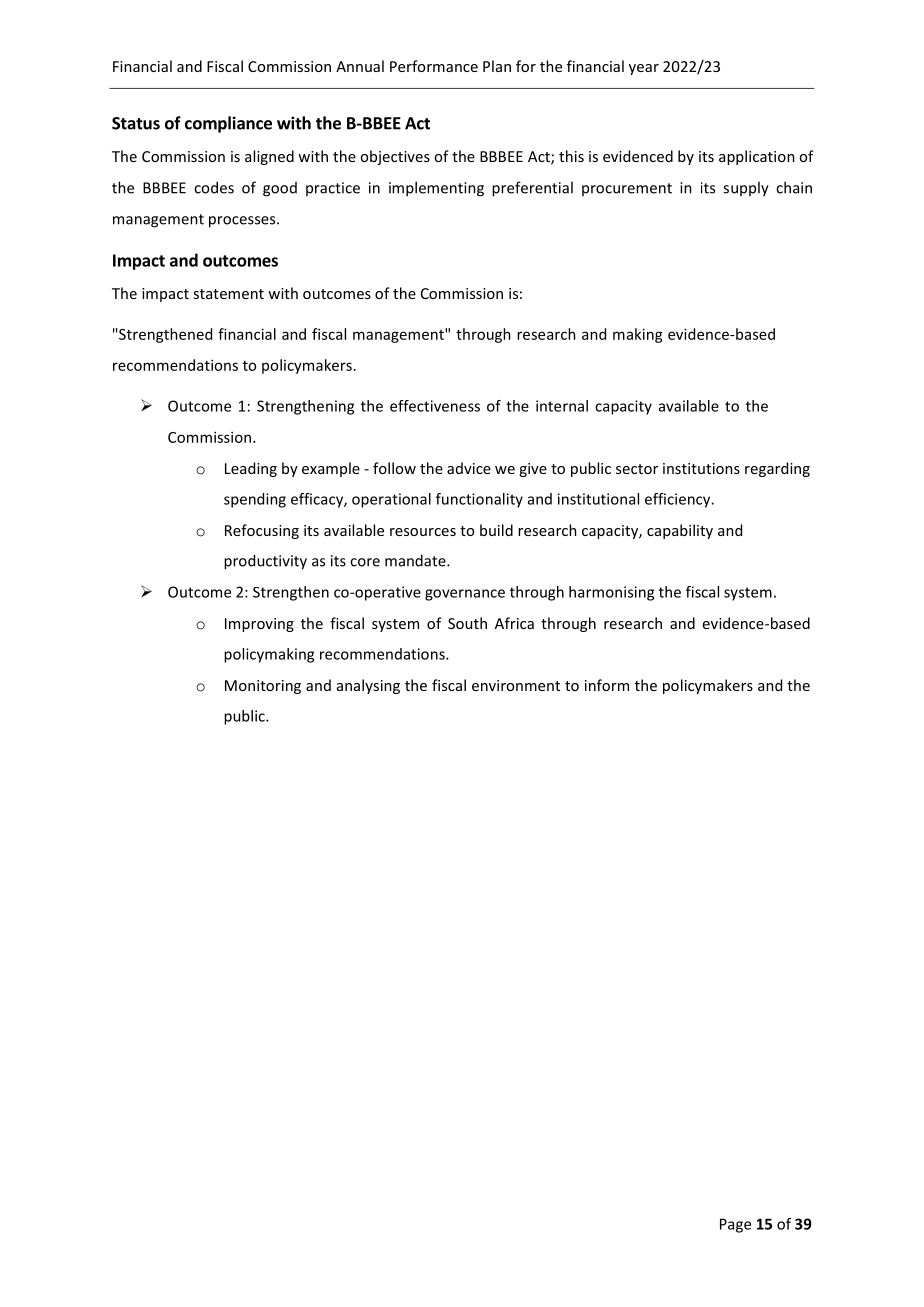  Describe the element at coordinates (735, 1225) in the screenshot. I see `Page` at that location.
